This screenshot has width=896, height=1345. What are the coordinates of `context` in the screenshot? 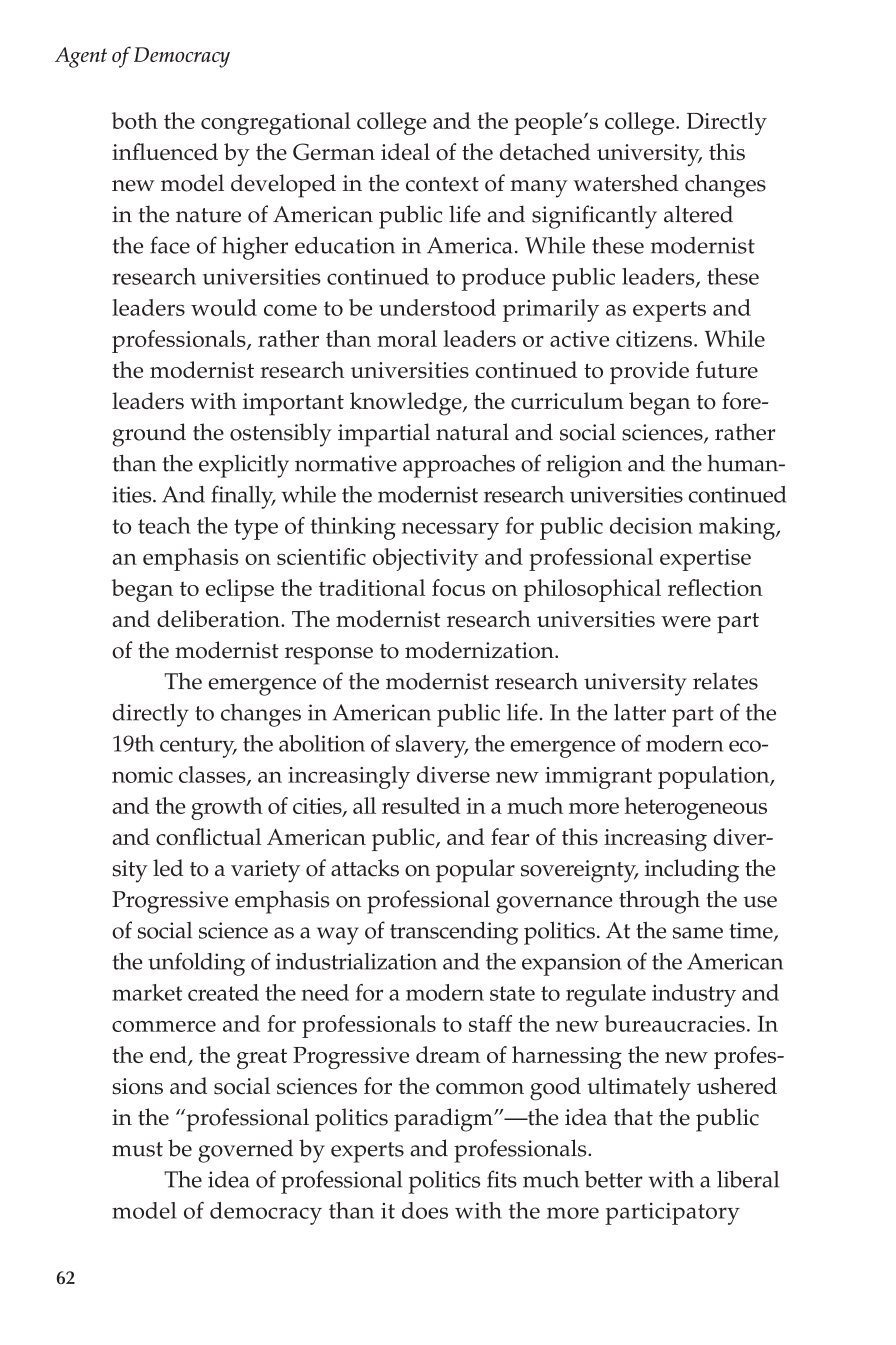 It's located at (442, 184).
